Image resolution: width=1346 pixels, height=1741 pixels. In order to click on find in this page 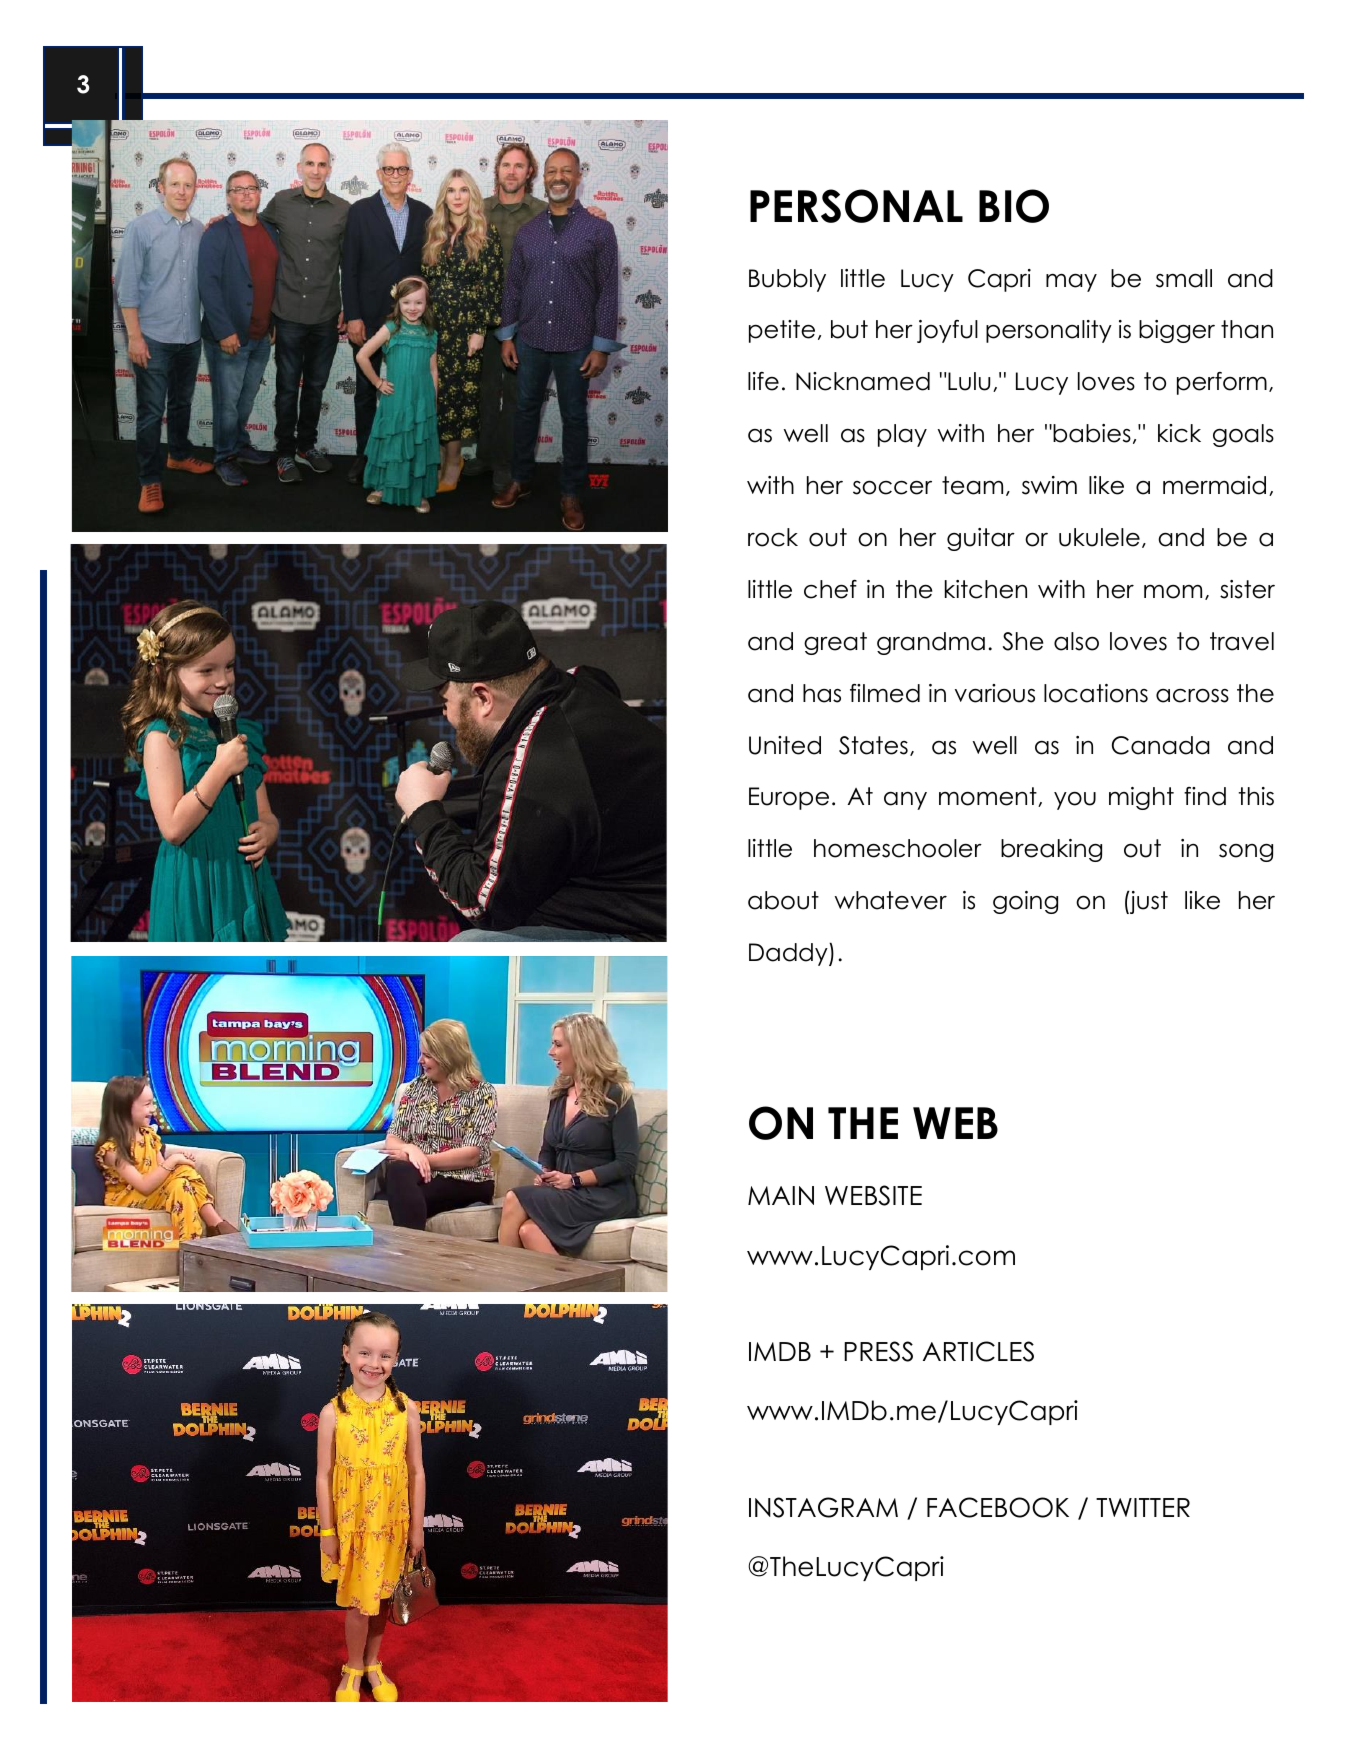, I will do `click(1205, 796)`.
